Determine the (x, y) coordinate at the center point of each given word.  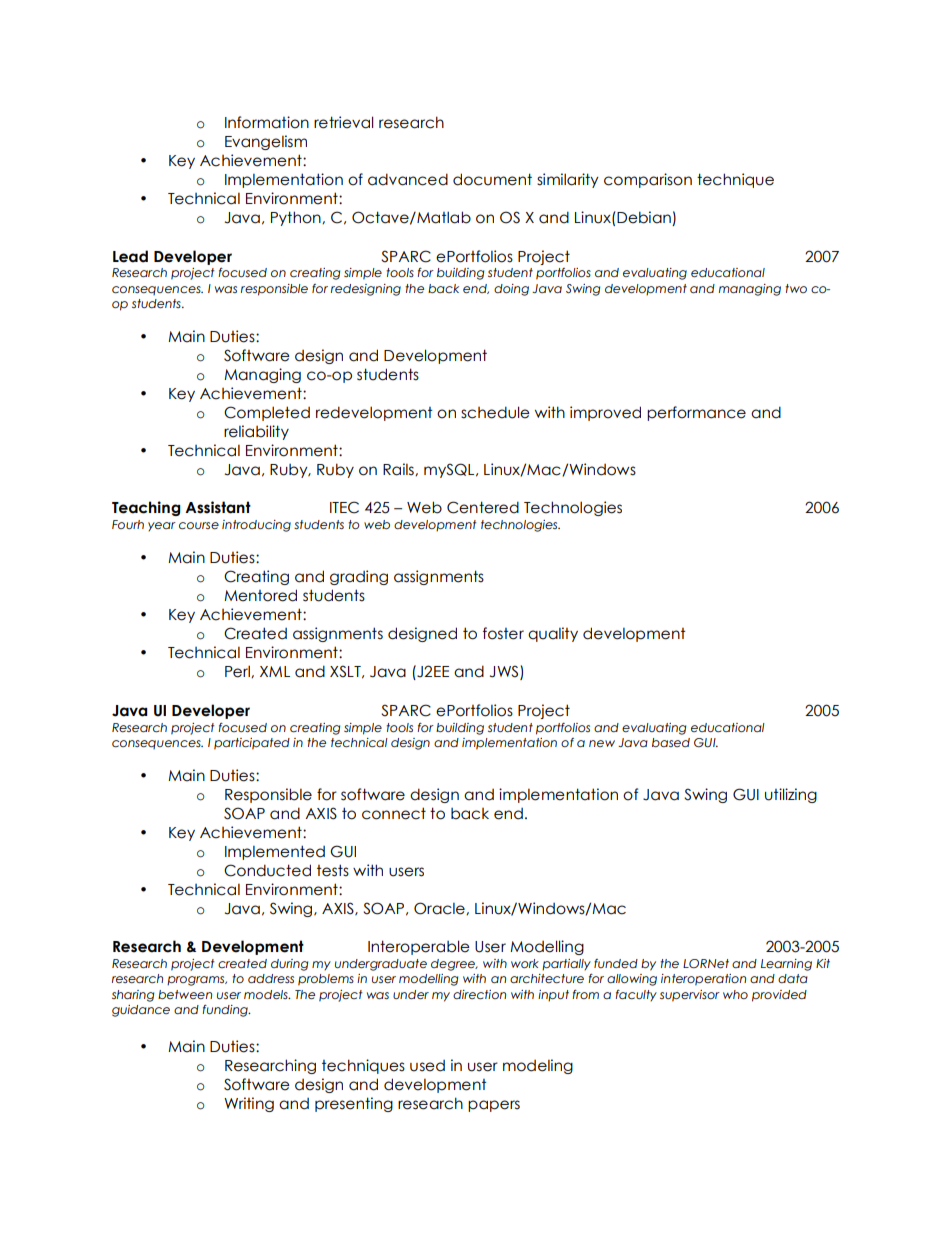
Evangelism (266, 142)
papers (494, 1106)
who (735, 994)
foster (503, 633)
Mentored (260, 595)
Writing (249, 1104)
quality (553, 634)
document (492, 179)
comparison (648, 180)
